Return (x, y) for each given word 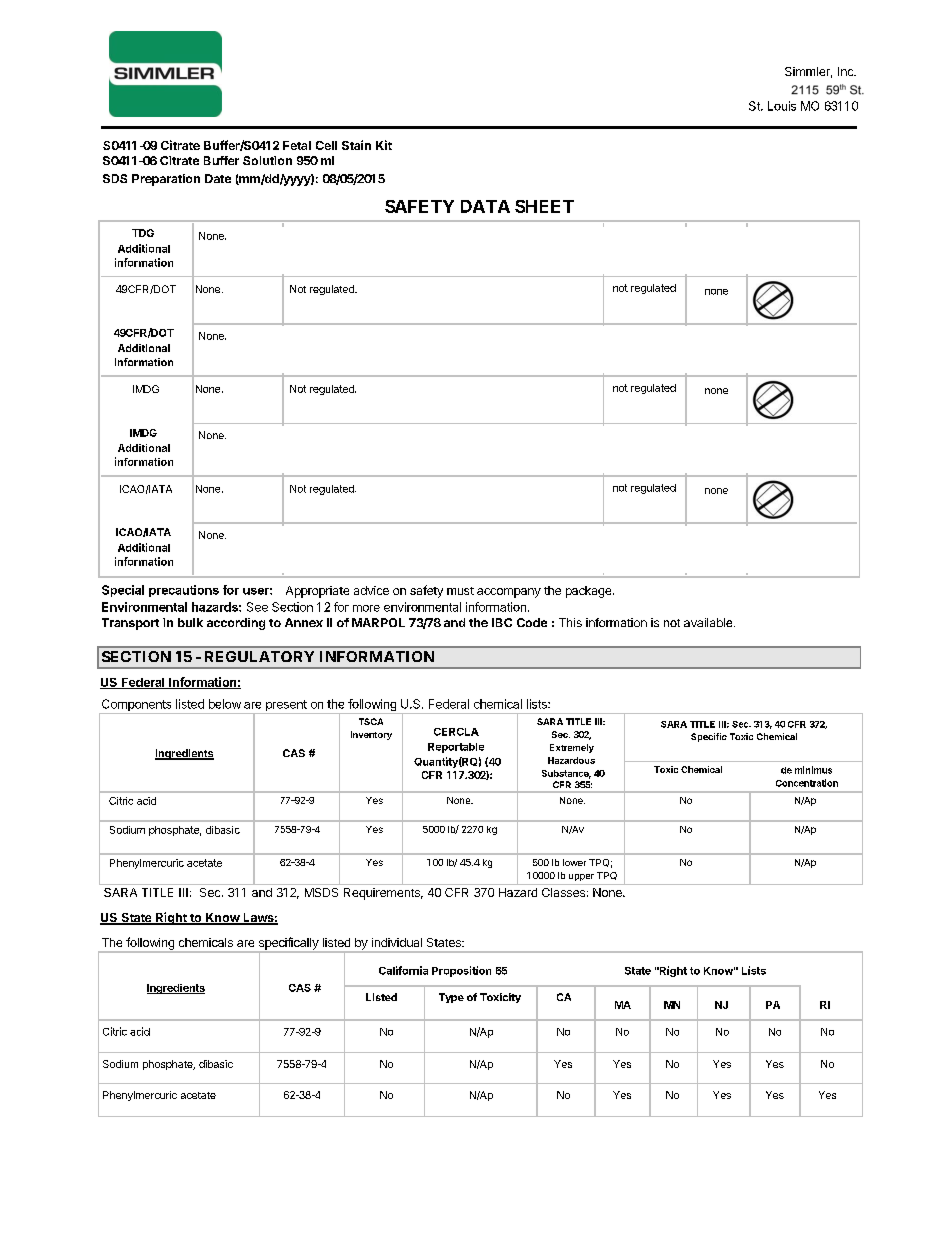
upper (581, 877)
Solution (267, 160)
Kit (384, 145)
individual (397, 942)
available (709, 622)
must (460, 591)
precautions (184, 591)
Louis (782, 106)
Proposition (461, 971)
